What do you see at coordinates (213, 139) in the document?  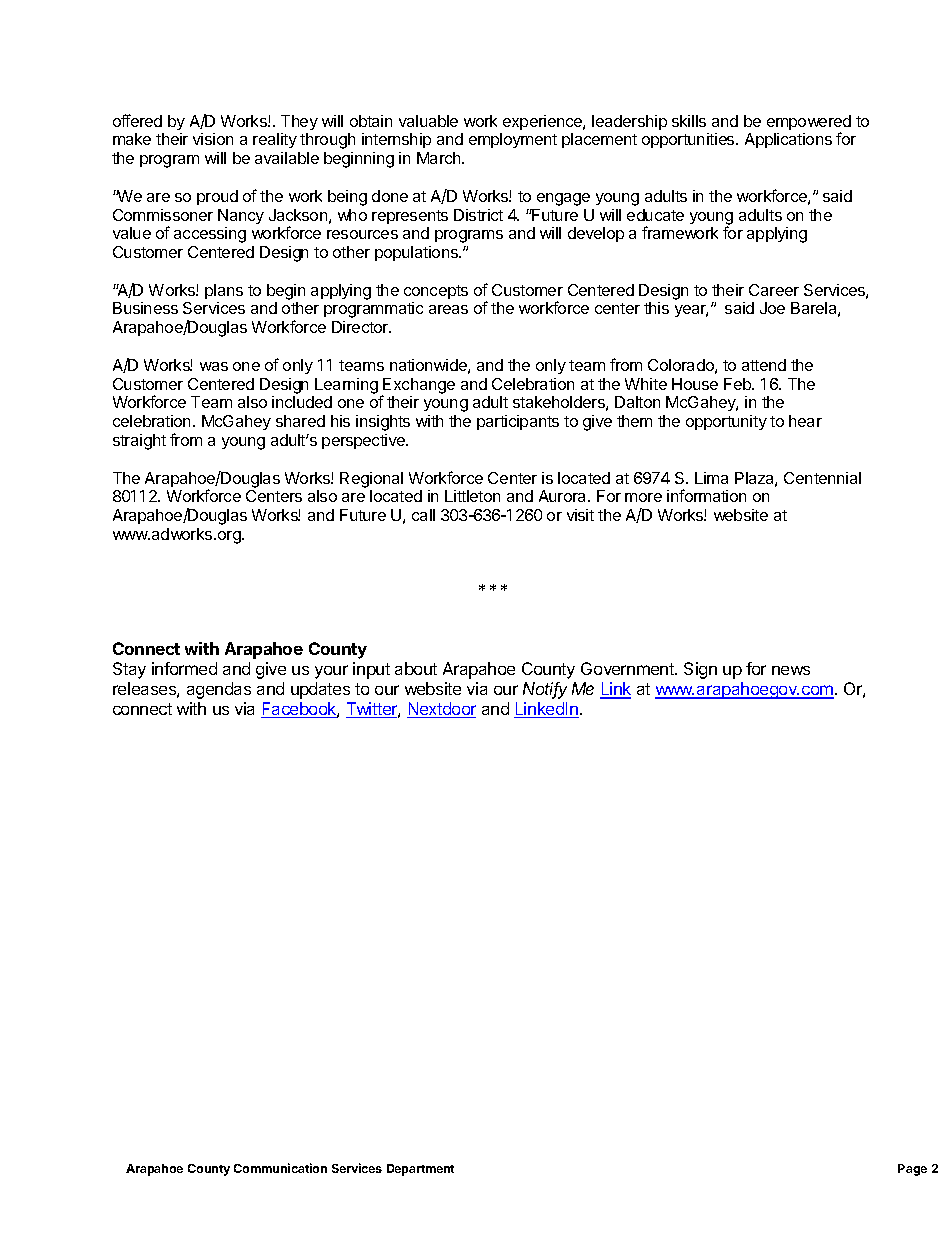 I see `vision` at bounding box center [213, 139].
